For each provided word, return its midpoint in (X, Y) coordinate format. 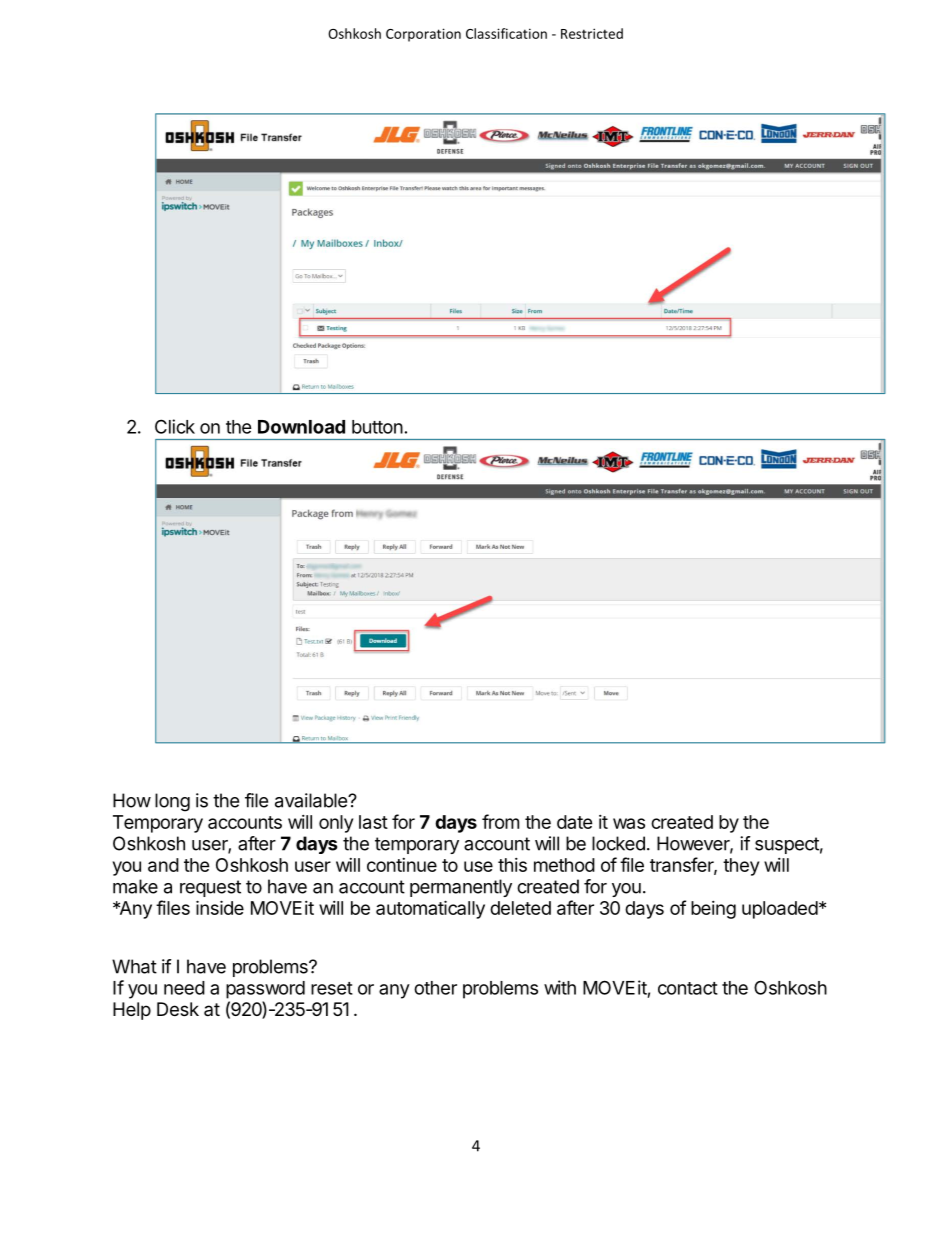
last (373, 822)
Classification (506, 33)
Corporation (423, 35)
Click (175, 426)
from (500, 821)
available (312, 800)
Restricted (592, 33)
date (575, 822)
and (163, 865)
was (629, 823)
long (172, 802)
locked (618, 843)
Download (301, 427)
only (336, 824)
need (184, 988)
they (741, 867)
